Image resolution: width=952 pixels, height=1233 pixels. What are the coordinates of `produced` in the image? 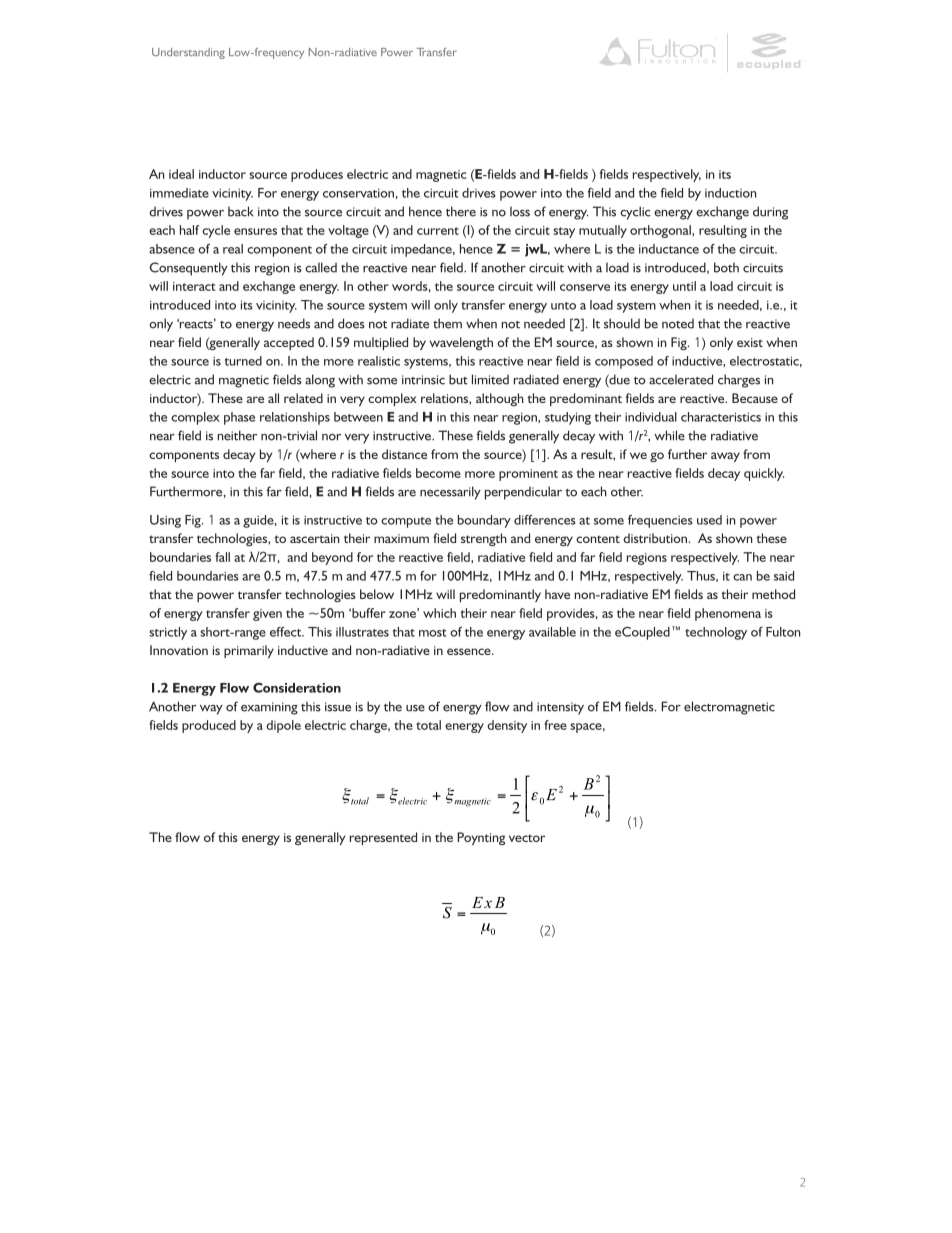 It's located at (209, 726).
